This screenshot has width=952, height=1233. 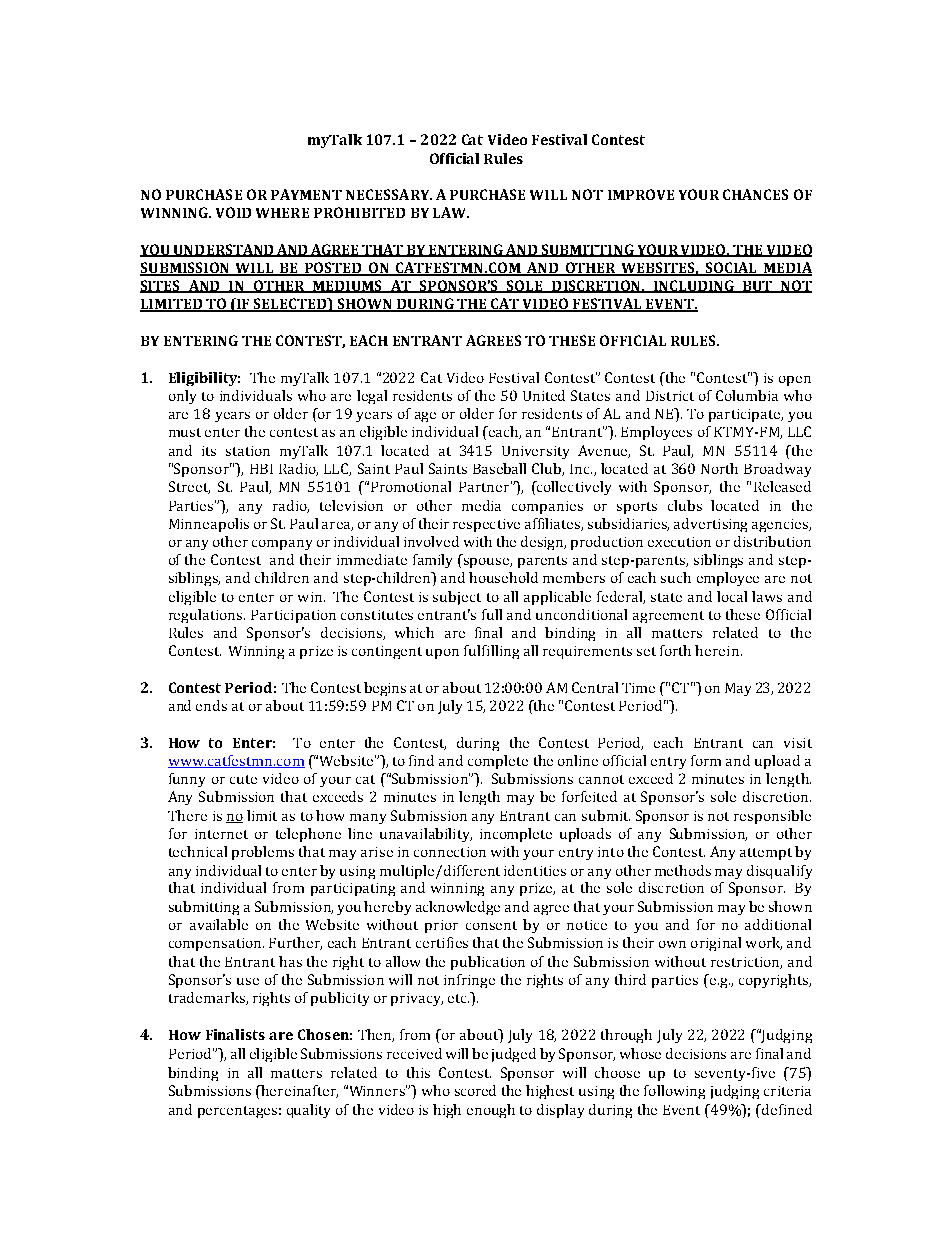 What do you see at coordinates (745, 415) in the screenshot?
I see `participate` at bounding box center [745, 415].
